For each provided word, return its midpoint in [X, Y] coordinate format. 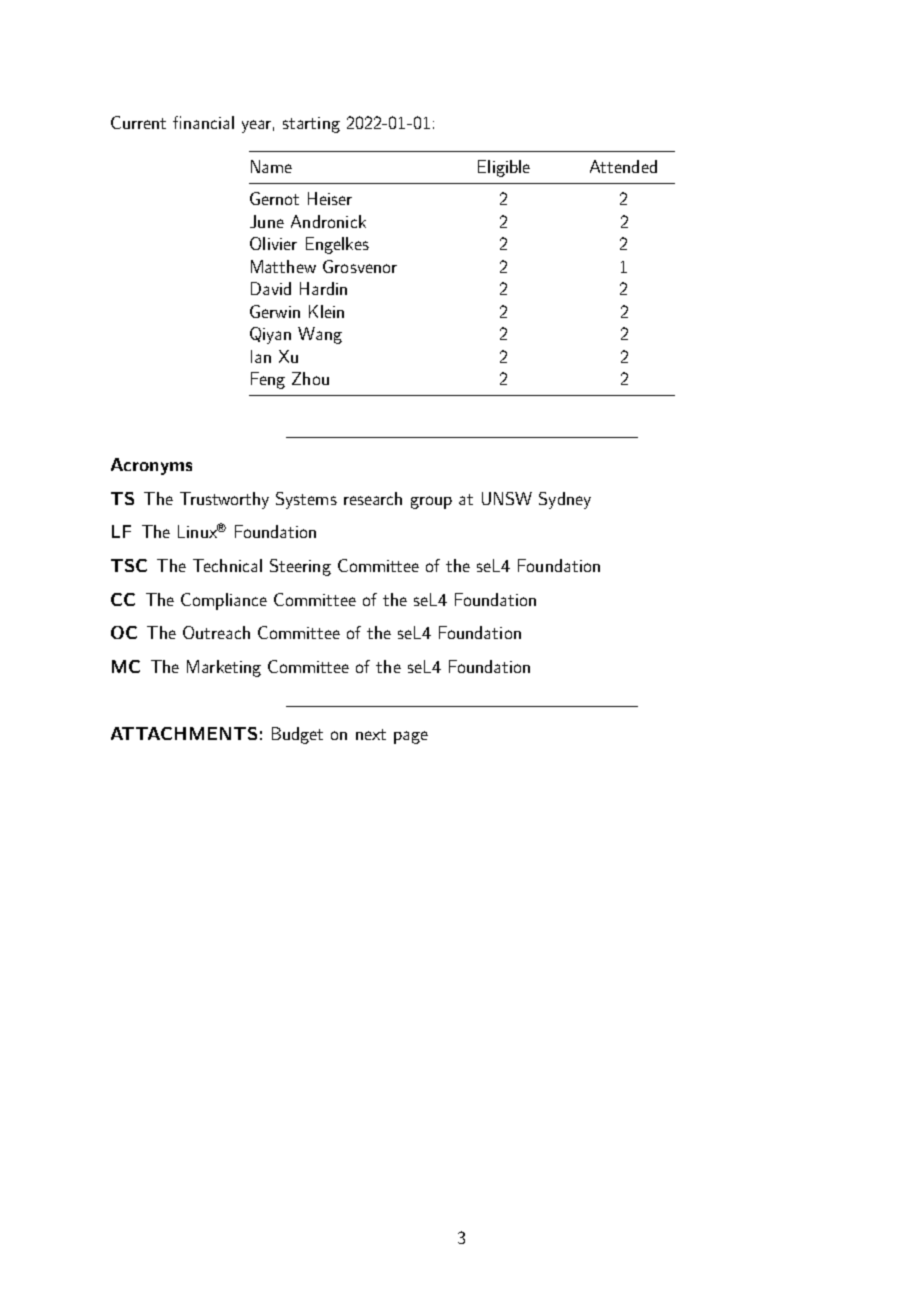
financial [203, 122]
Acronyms [151, 466]
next [371, 734]
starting [311, 125]
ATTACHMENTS [184, 733]
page [411, 737]
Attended [623, 166]
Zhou [310, 378]
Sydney [565, 500]
